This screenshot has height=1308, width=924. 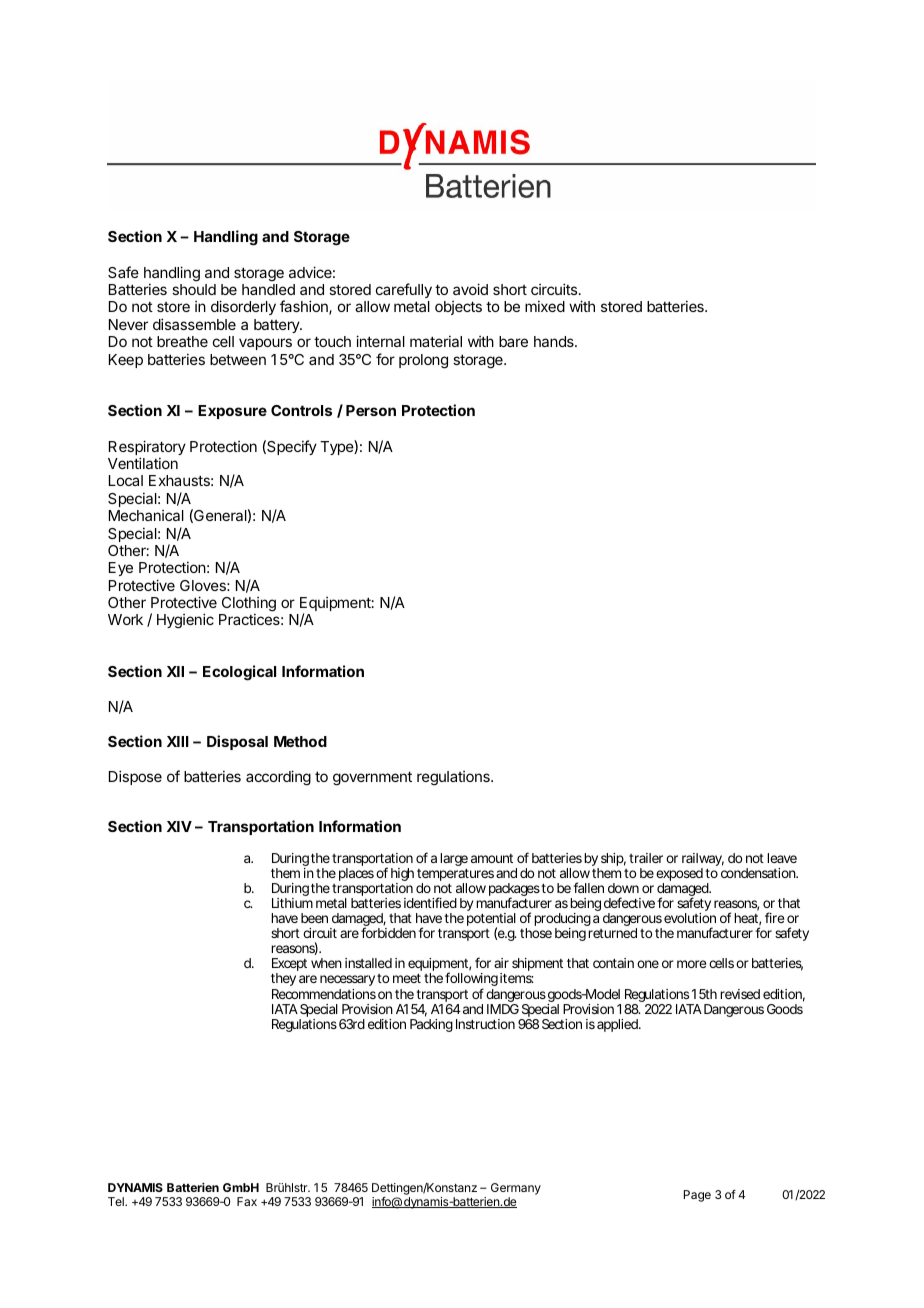 What do you see at coordinates (555, 341) in the screenshot?
I see `hands` at bounding box center [555, 341].
